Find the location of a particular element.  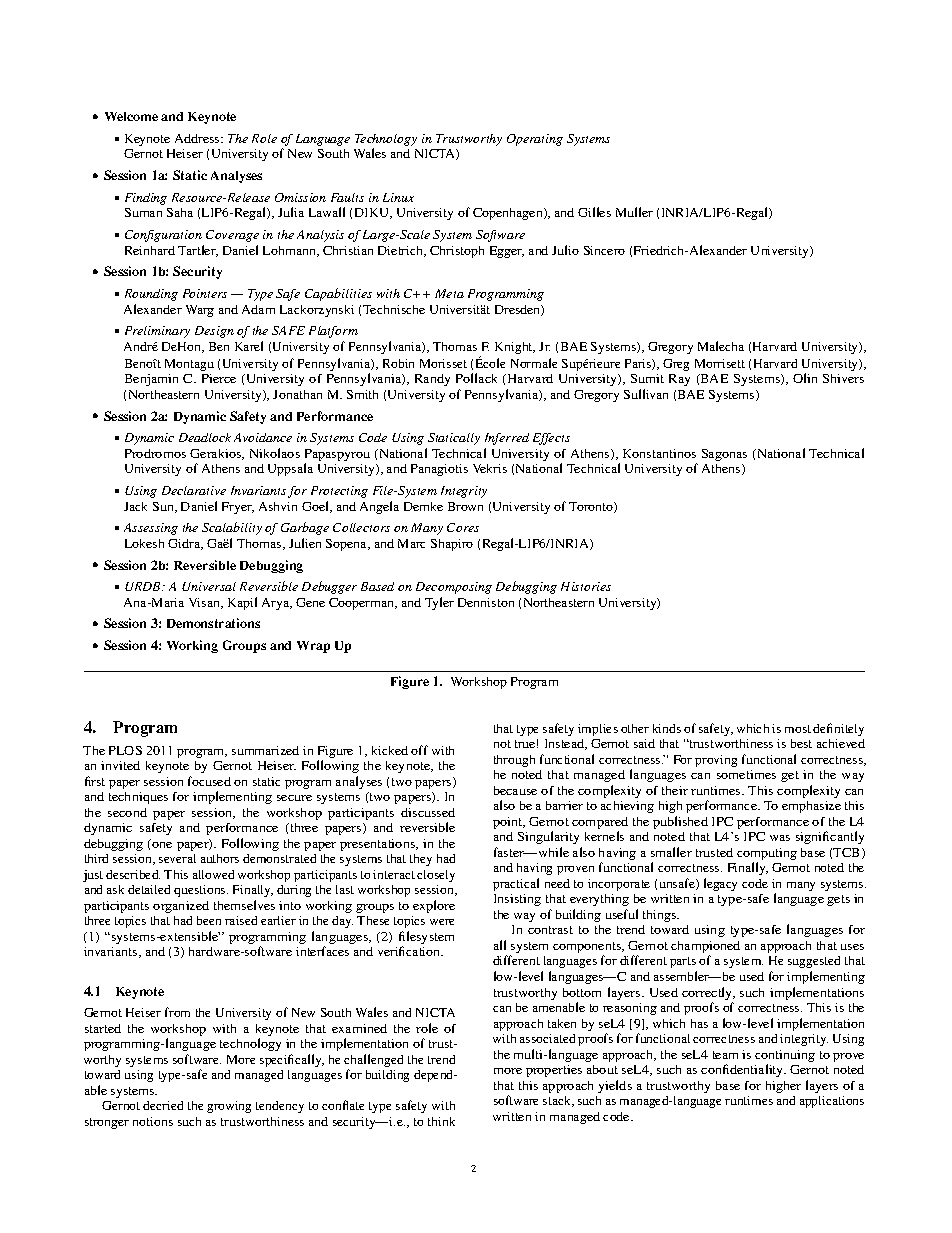

techniques is located at coordinates (138, 798).
